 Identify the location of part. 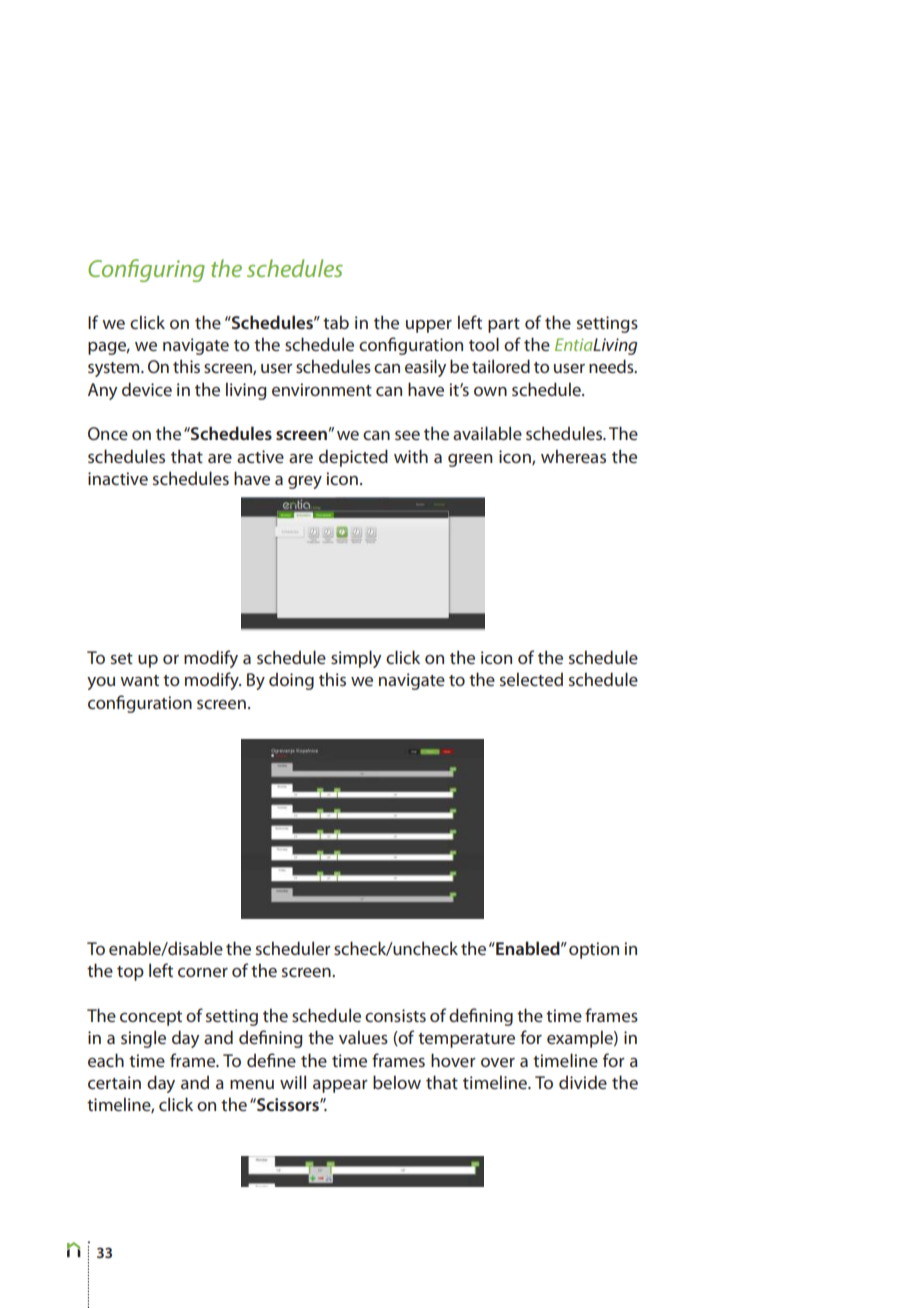
(504, 325).
